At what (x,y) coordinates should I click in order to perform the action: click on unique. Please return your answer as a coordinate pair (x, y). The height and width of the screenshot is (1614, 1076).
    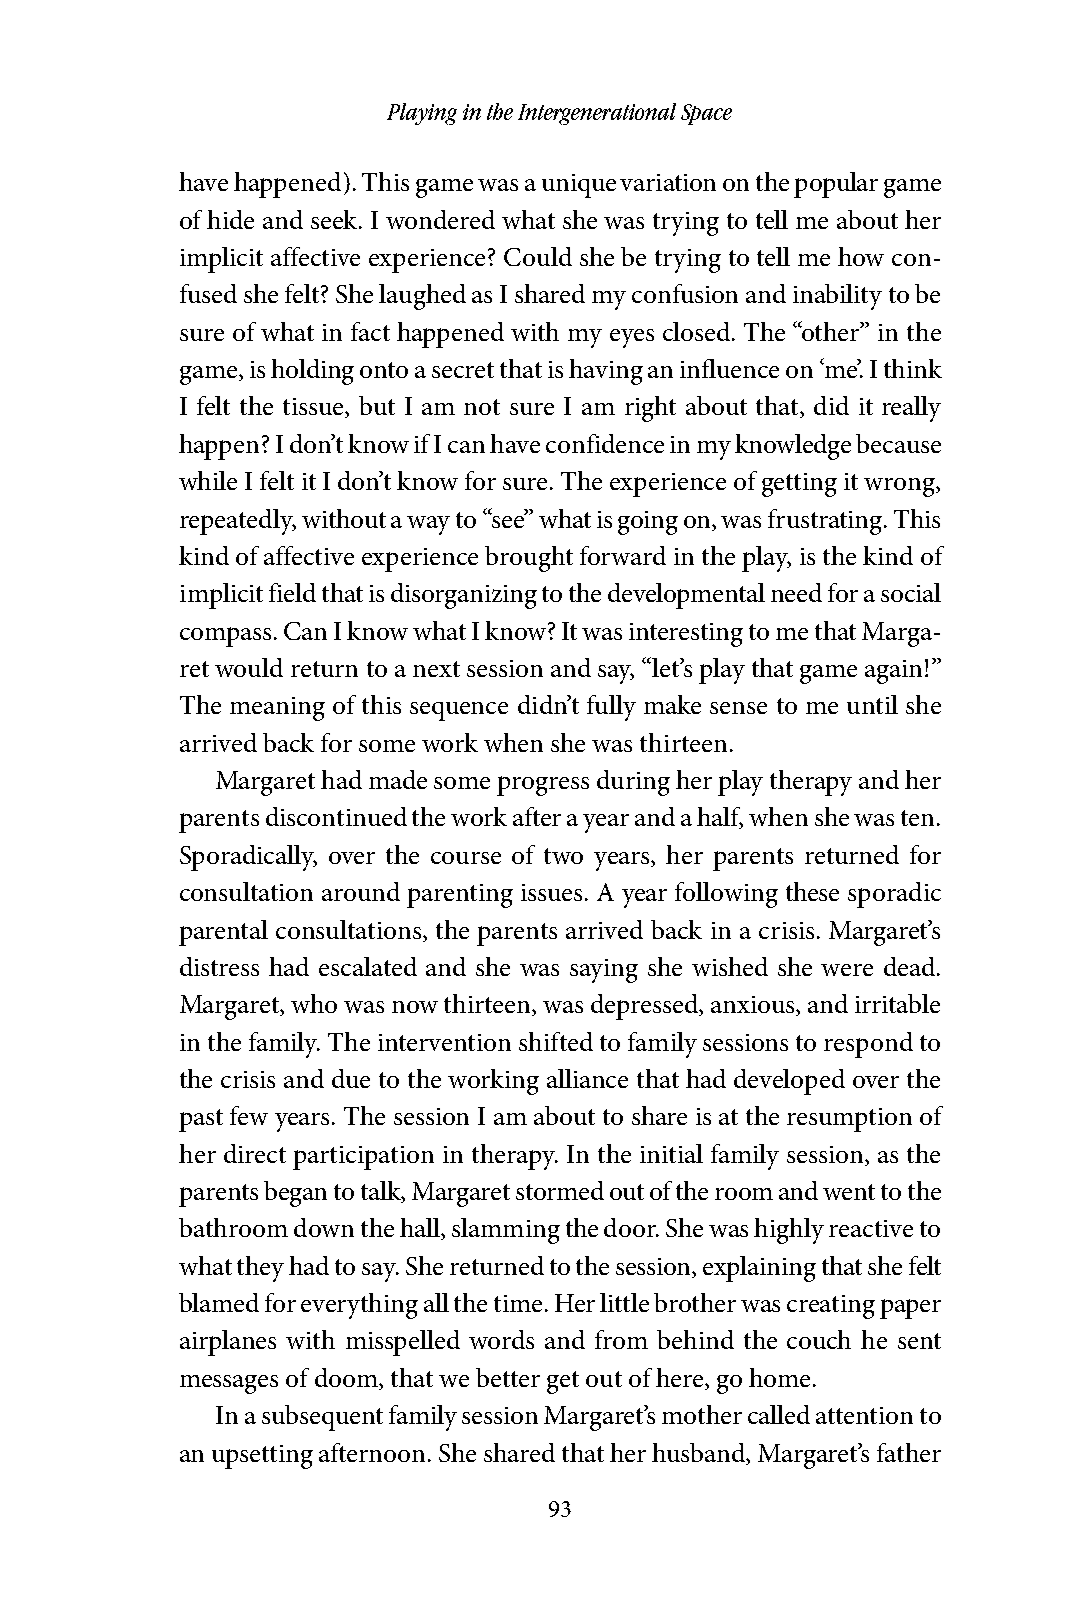
    Looking at the image, I should click on (579, 186).
